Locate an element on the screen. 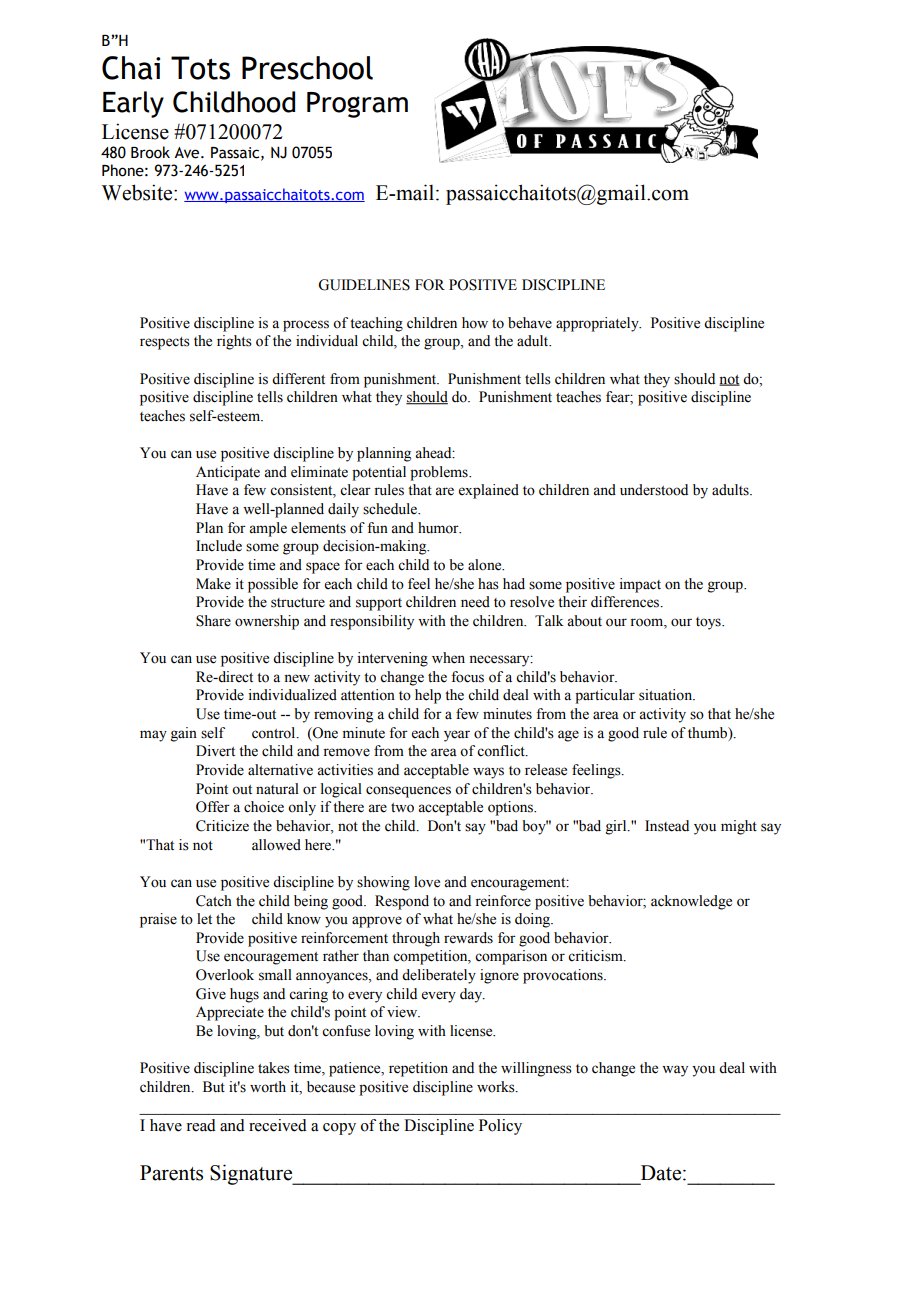 The width and height of the screenshot is (924, 1308). rights is located at coordinates (234, 342).
